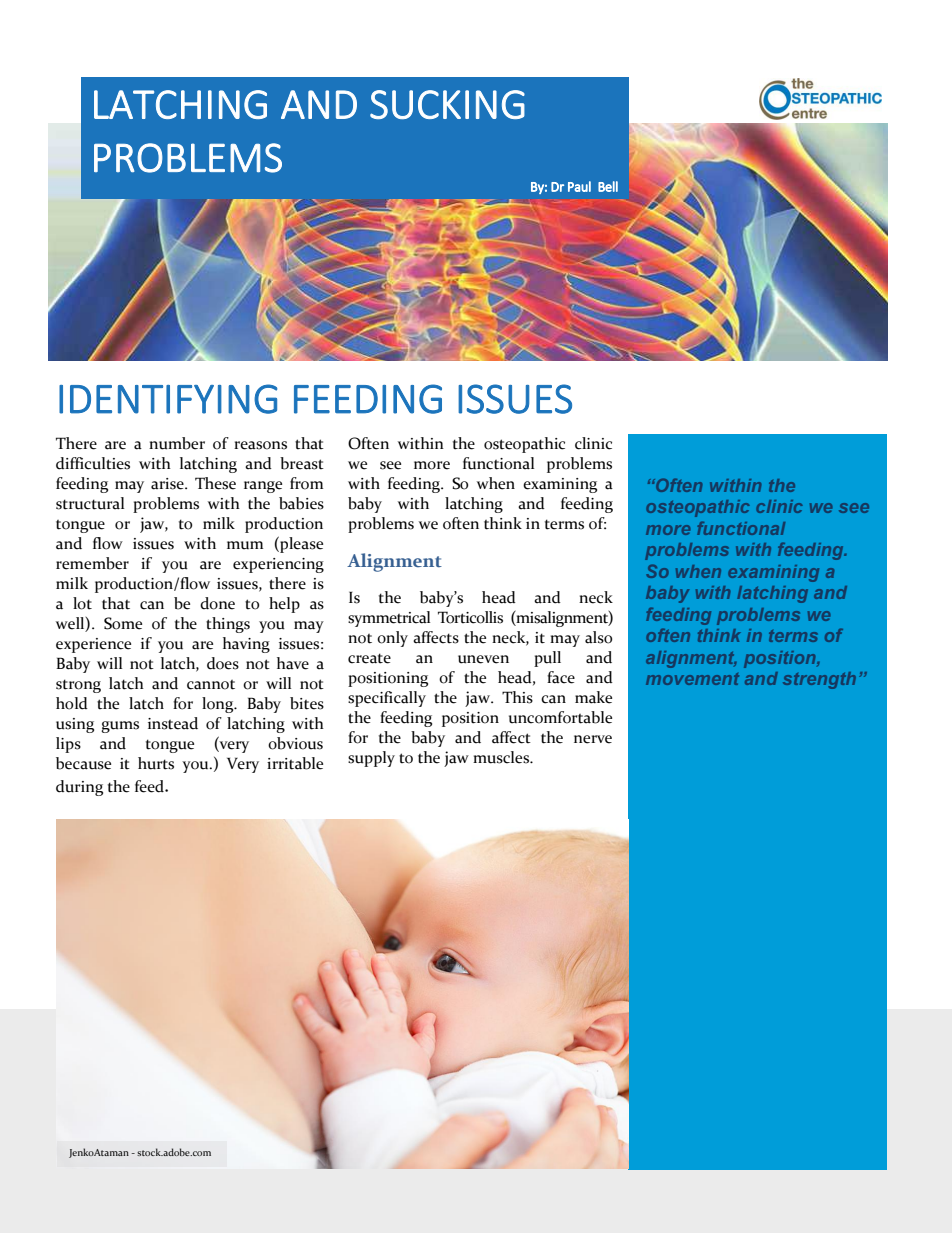  Describe the element at coordinates (156, 763) in the screenshot. I see `hurts` at that location.
